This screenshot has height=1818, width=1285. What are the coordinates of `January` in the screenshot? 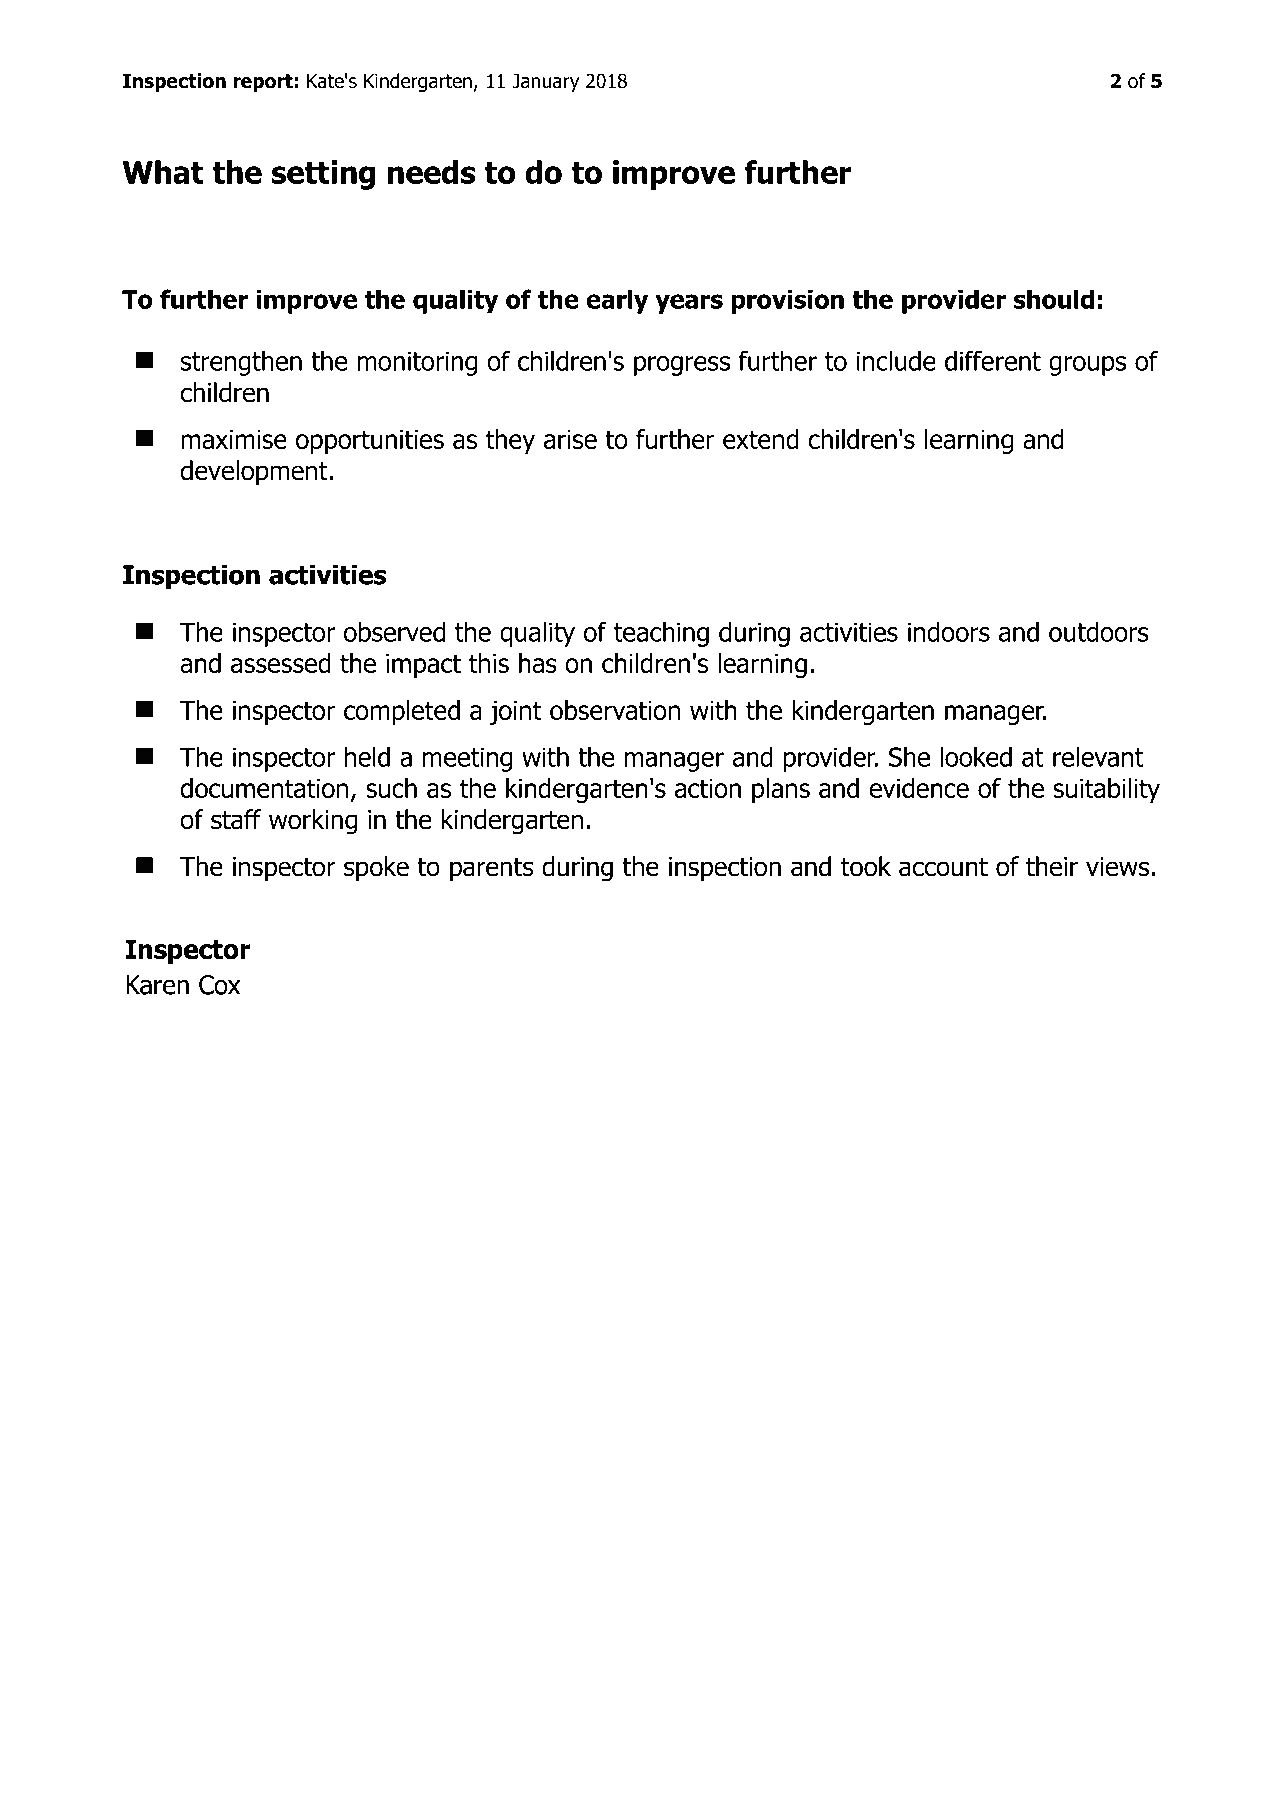 It's located at (545, 83).
